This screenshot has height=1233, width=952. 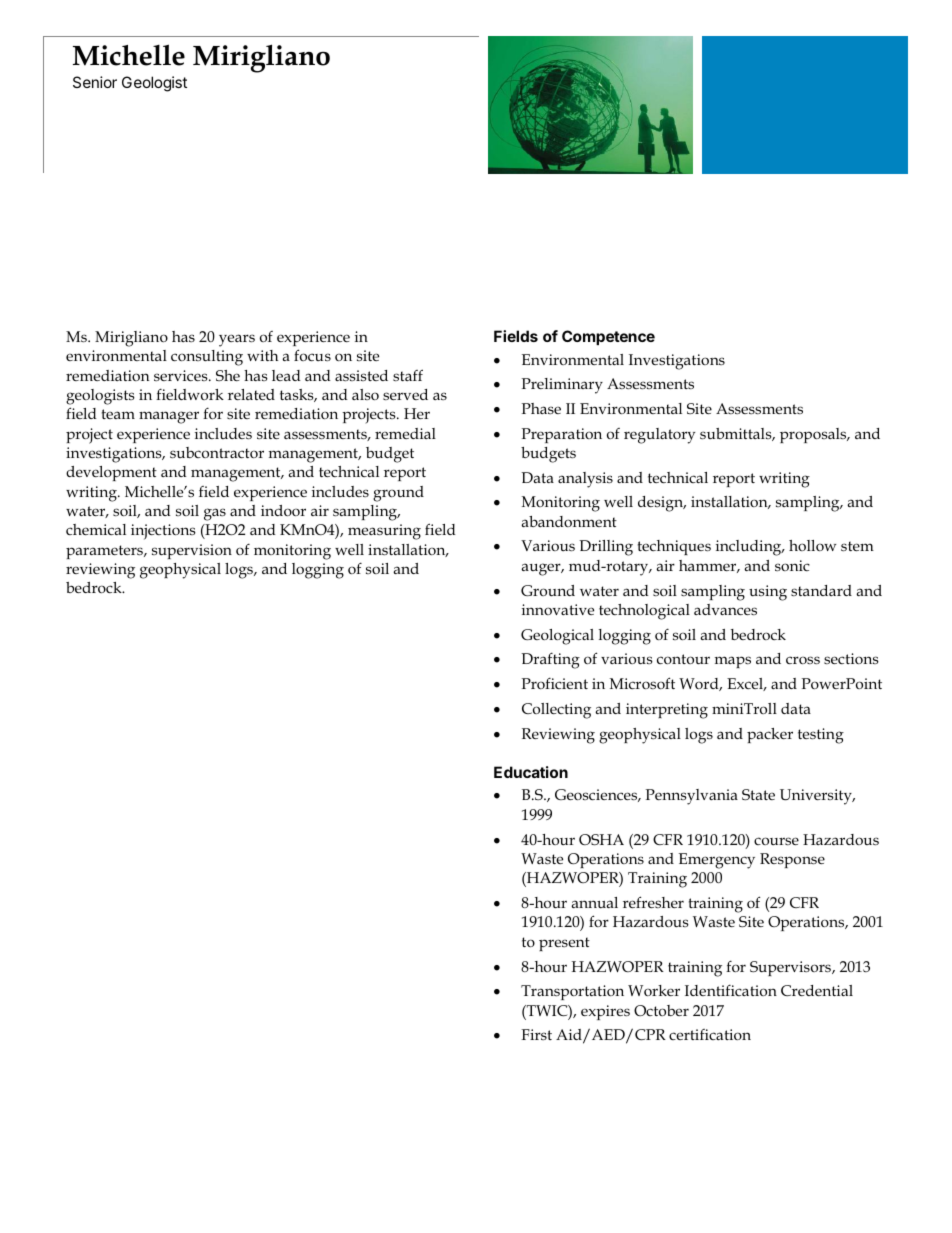 What do you see at coordinates (408, 375) in the screenshot?
I see `staff` at bounding box center [408, 375].
